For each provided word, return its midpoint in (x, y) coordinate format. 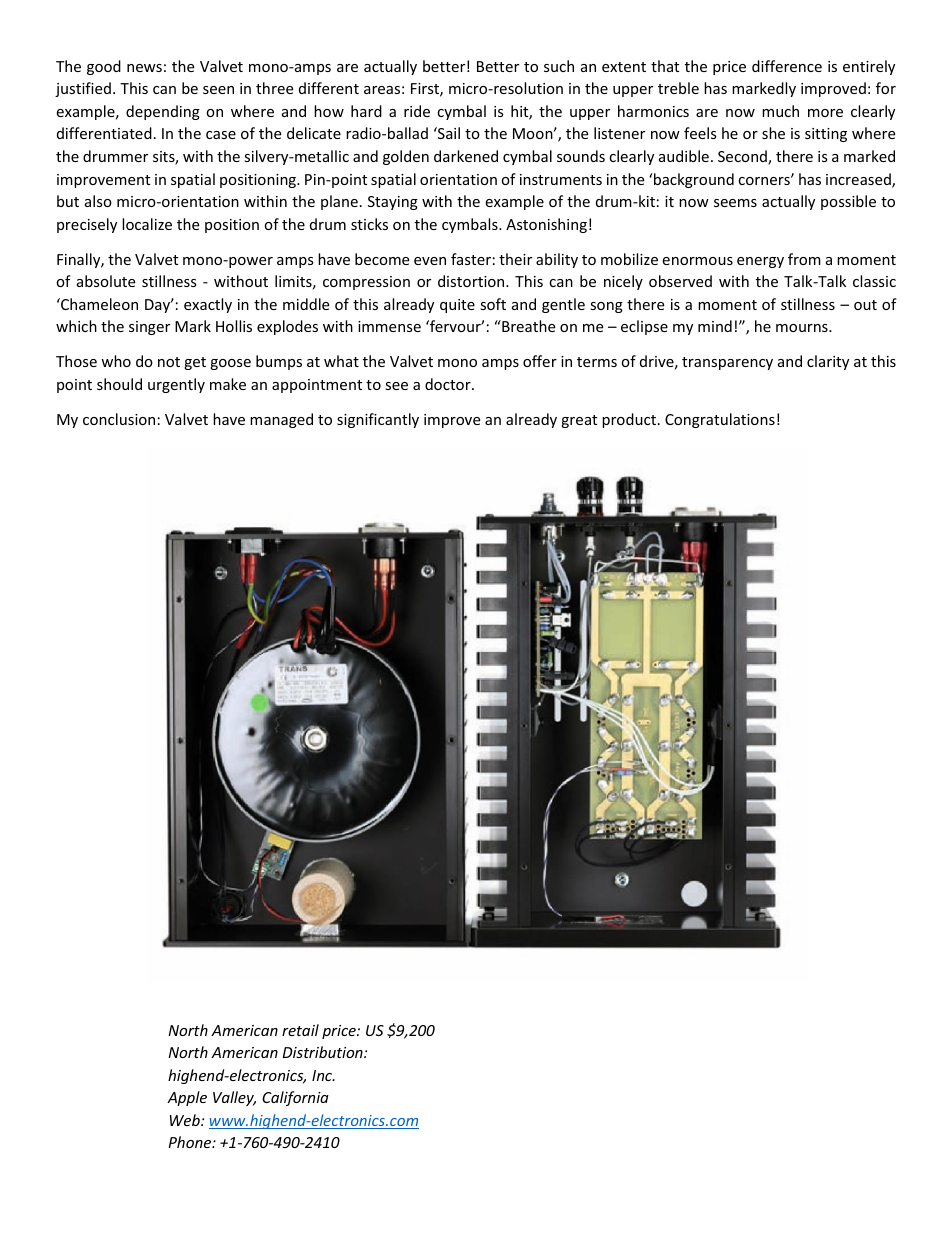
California (295, 1098)
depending (163, 112)
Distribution (324, 1052)
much (780, 111)
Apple (187, 1098)
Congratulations (720, 420)
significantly (378, 420)
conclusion (119, 419)
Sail (448, 133)
